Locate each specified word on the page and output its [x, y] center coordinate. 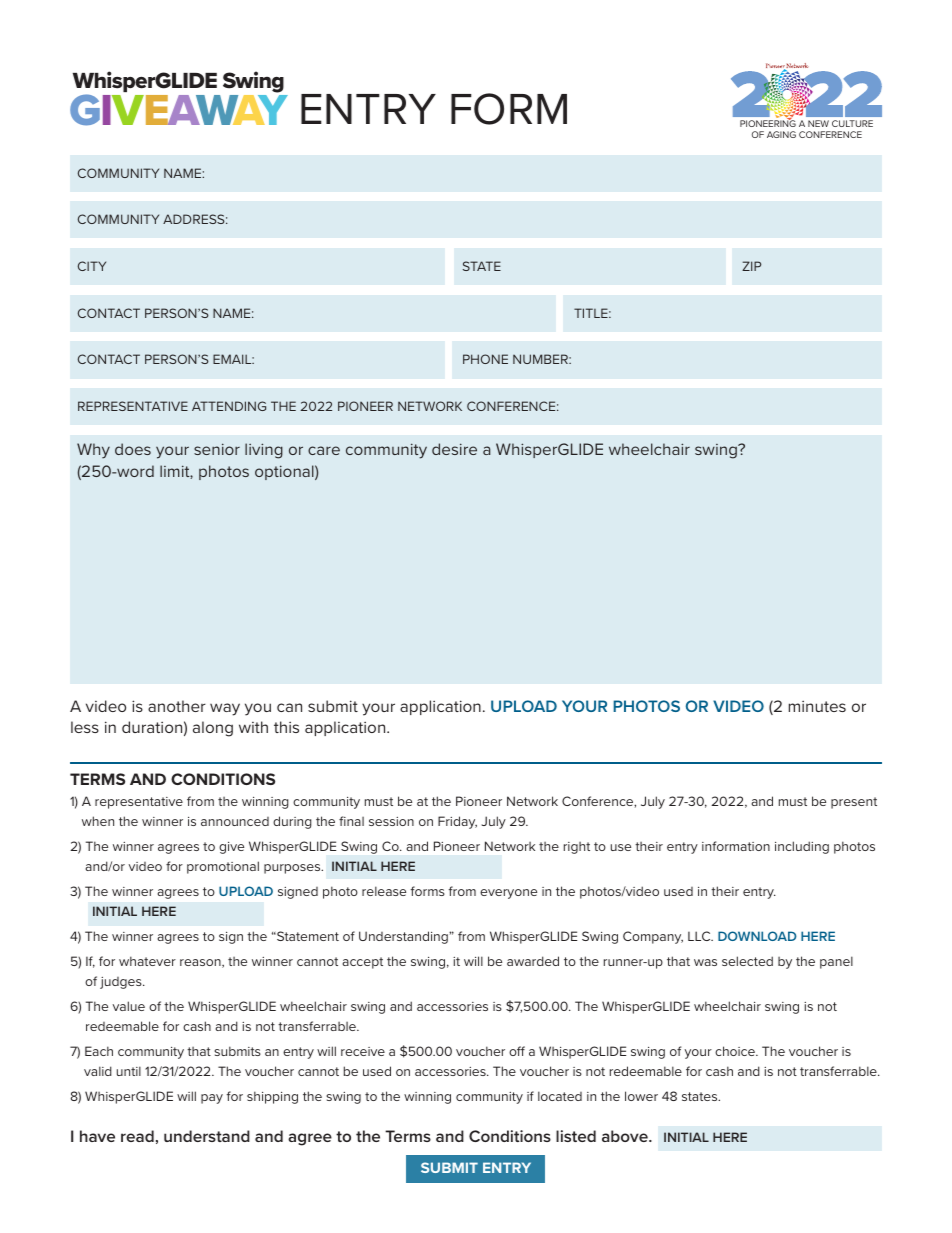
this [286, 727]
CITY [92, 266]
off [517, 1051]
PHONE [485, 359]
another [177, 706]
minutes [817, 706]
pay [212, 1099]
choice [736, 1051]
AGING [781, 134]
